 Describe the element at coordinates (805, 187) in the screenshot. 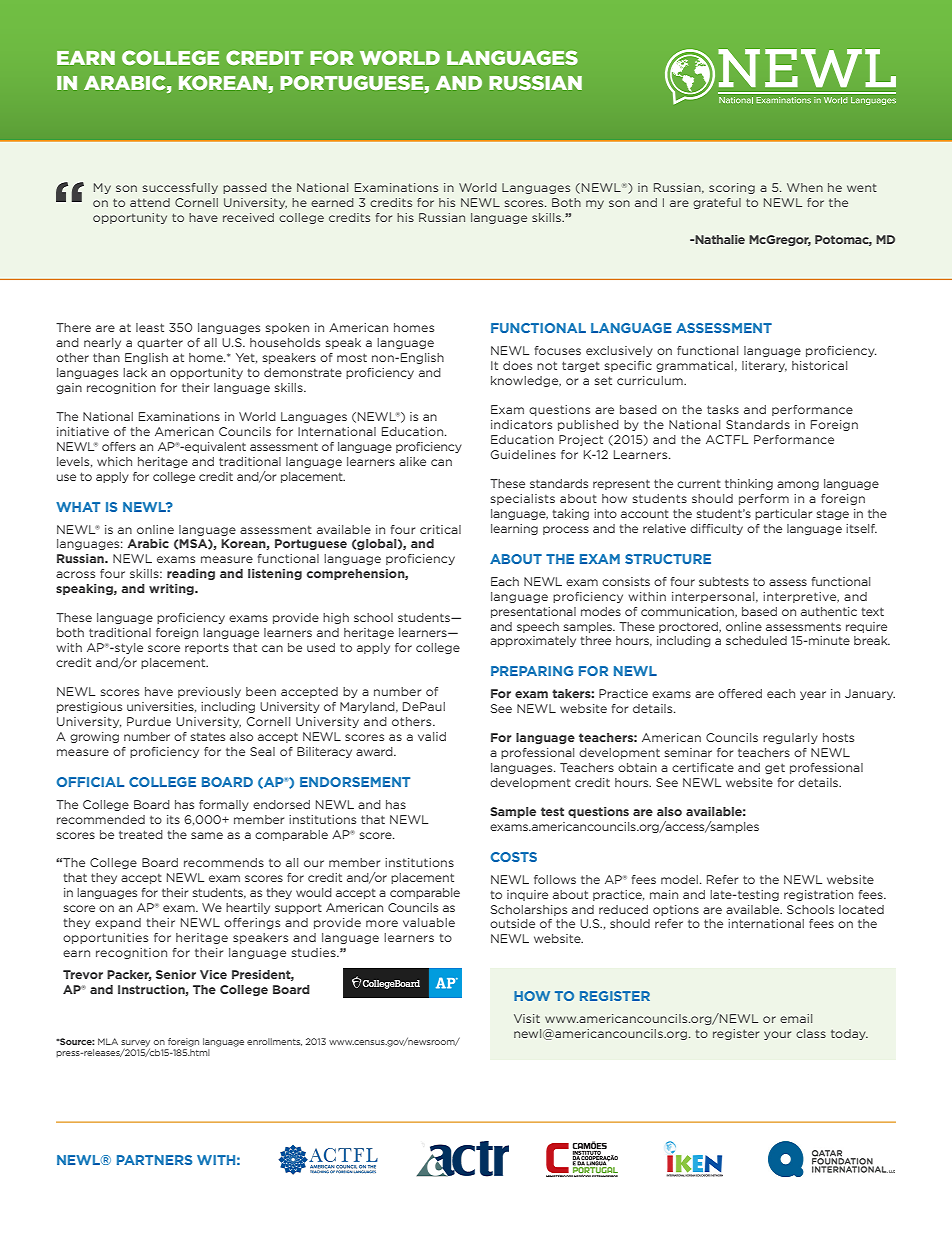

I see `When` at that location.
